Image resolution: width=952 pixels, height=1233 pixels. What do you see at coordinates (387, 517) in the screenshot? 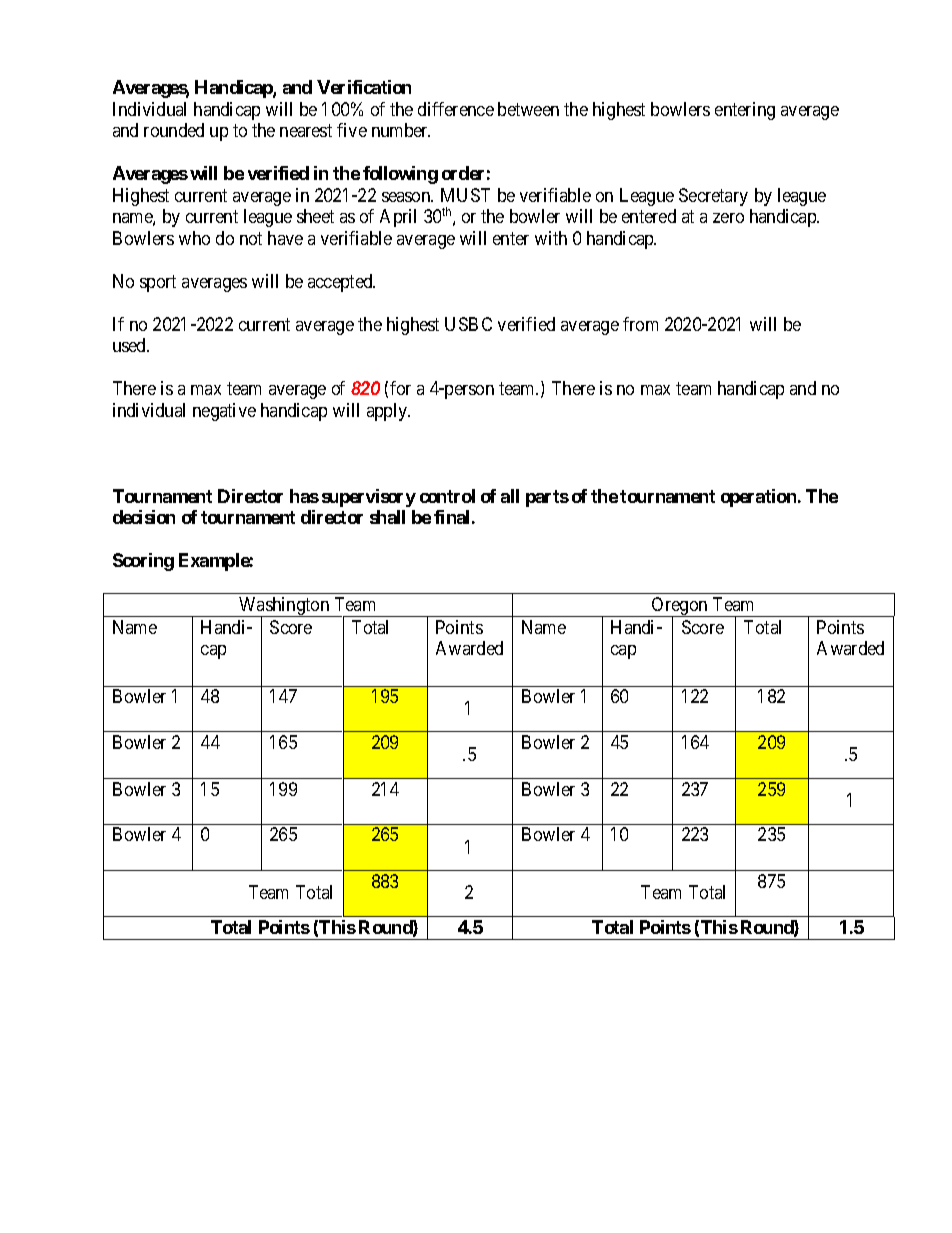
I see `shall` at bounding box center [387, 517].
